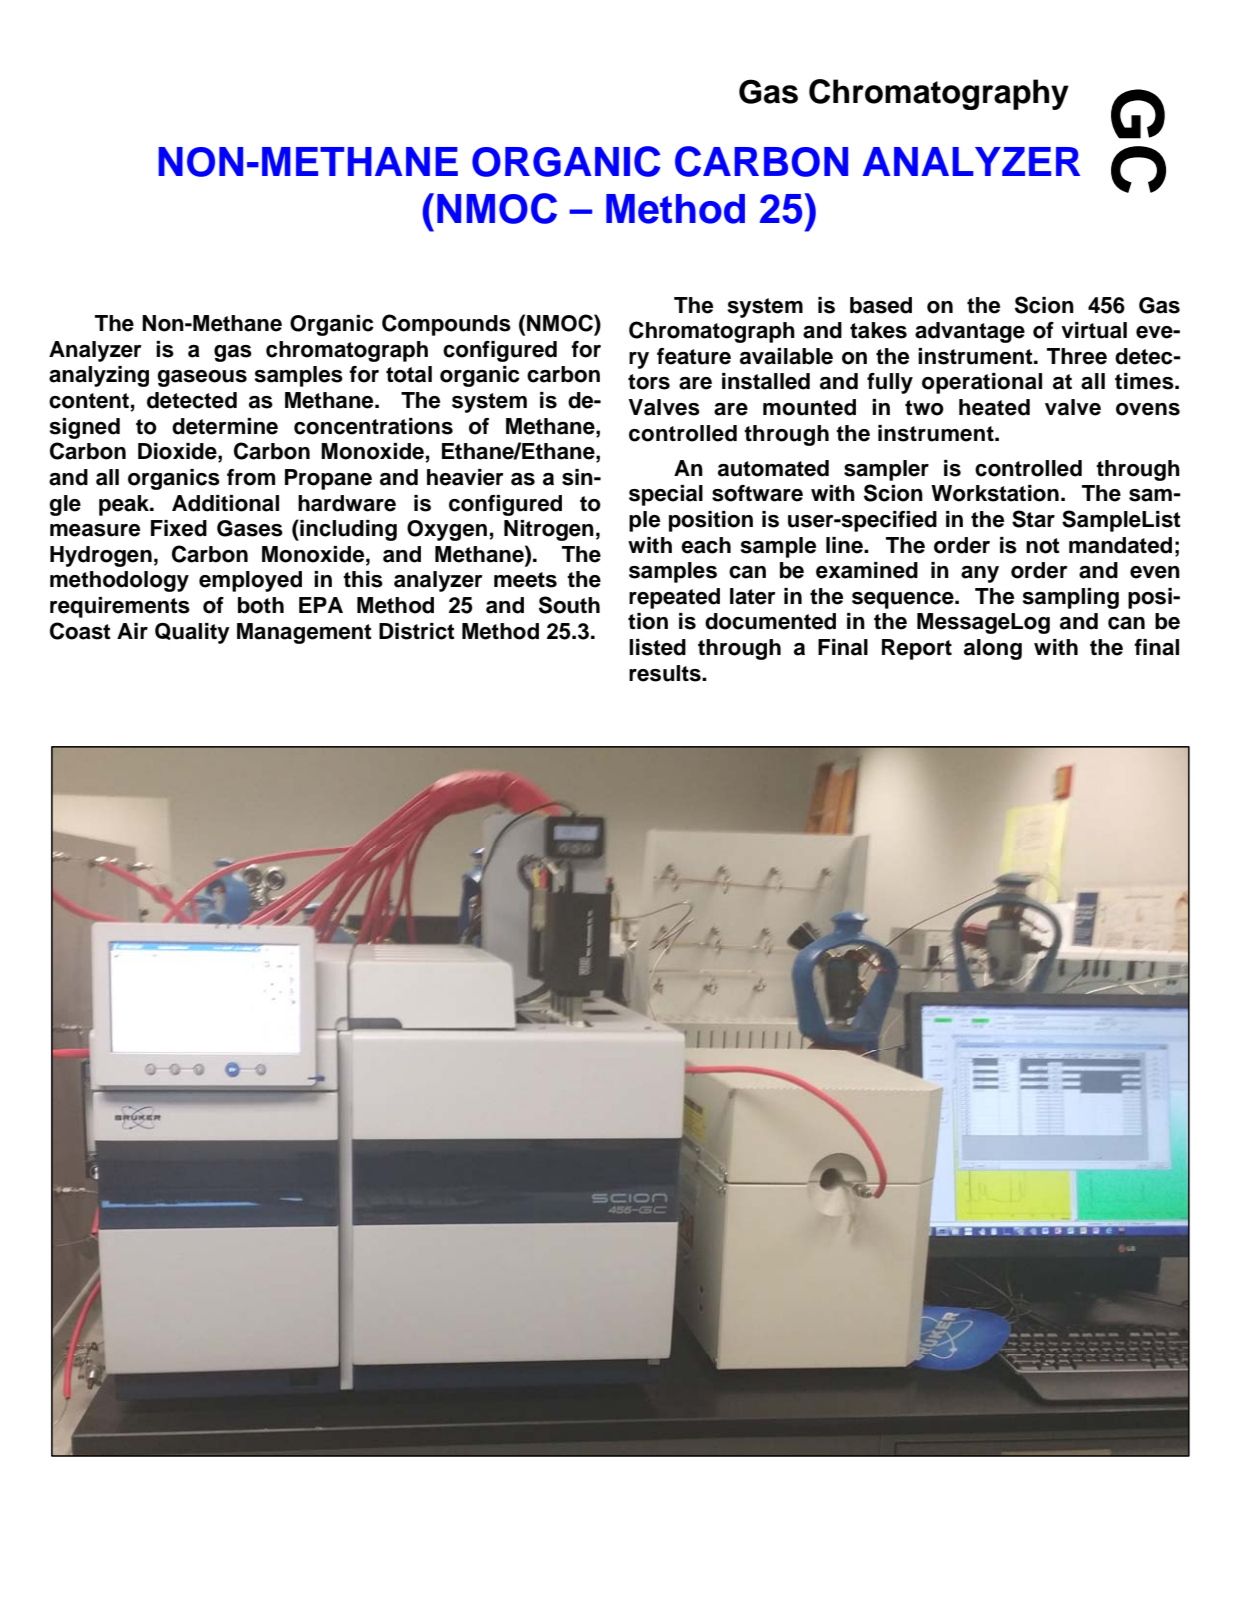 This document has height=1604, width=1239. I want to click on results, so click(666, 673).
